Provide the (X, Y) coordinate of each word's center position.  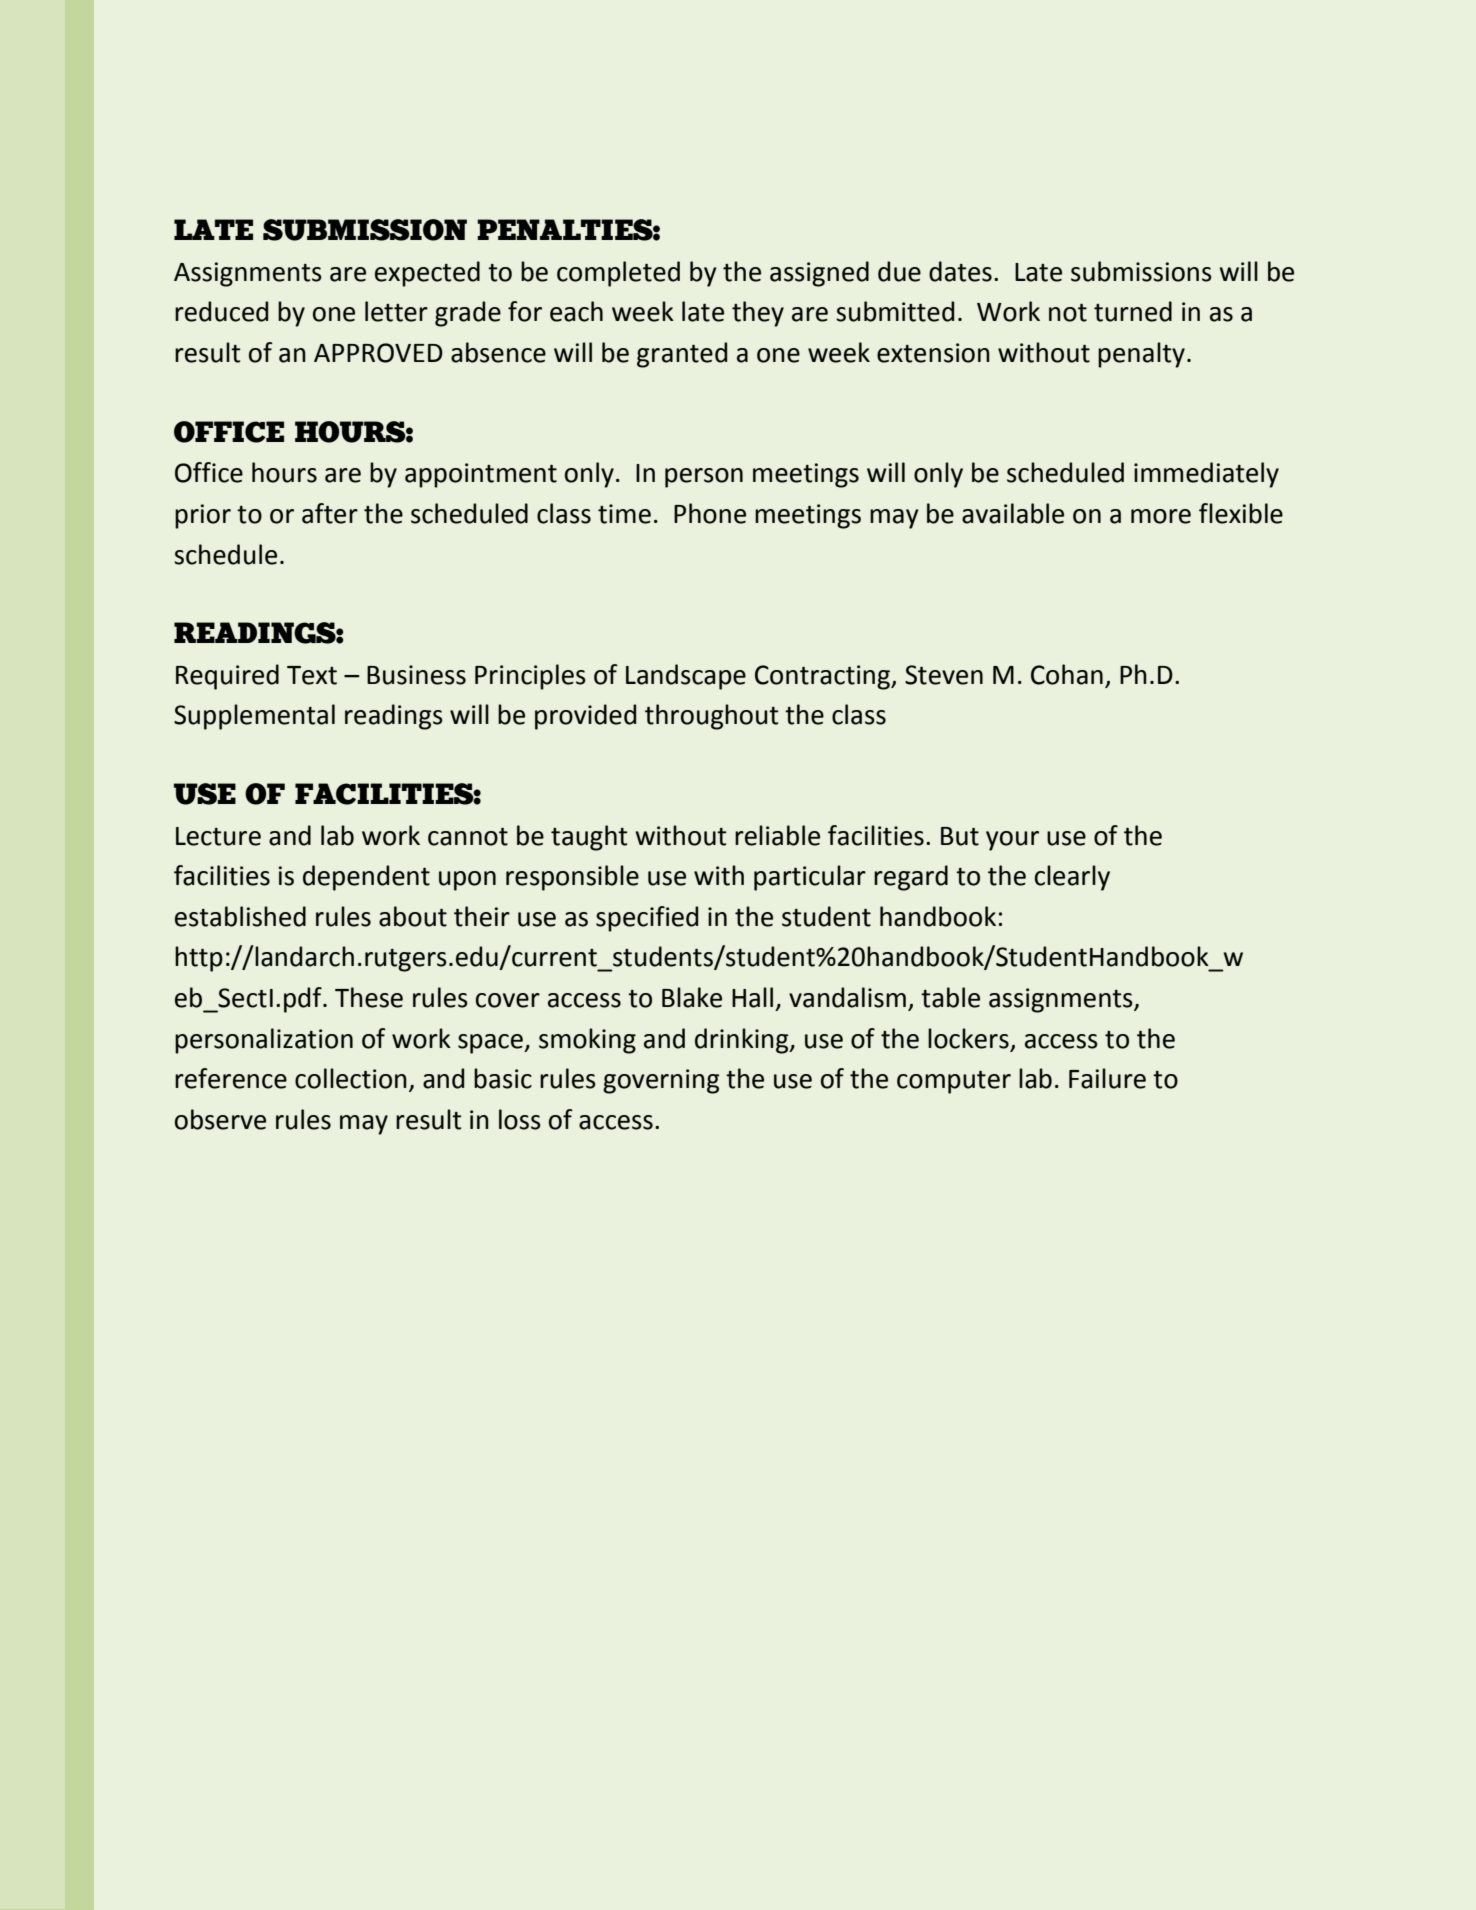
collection (351, 1078)
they (758, 314)
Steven (944, 675)
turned (1133, 311)
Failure (1107, 1078)
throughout (712, 717)
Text (312, 675)
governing (661, 1081)
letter (396, 311)
